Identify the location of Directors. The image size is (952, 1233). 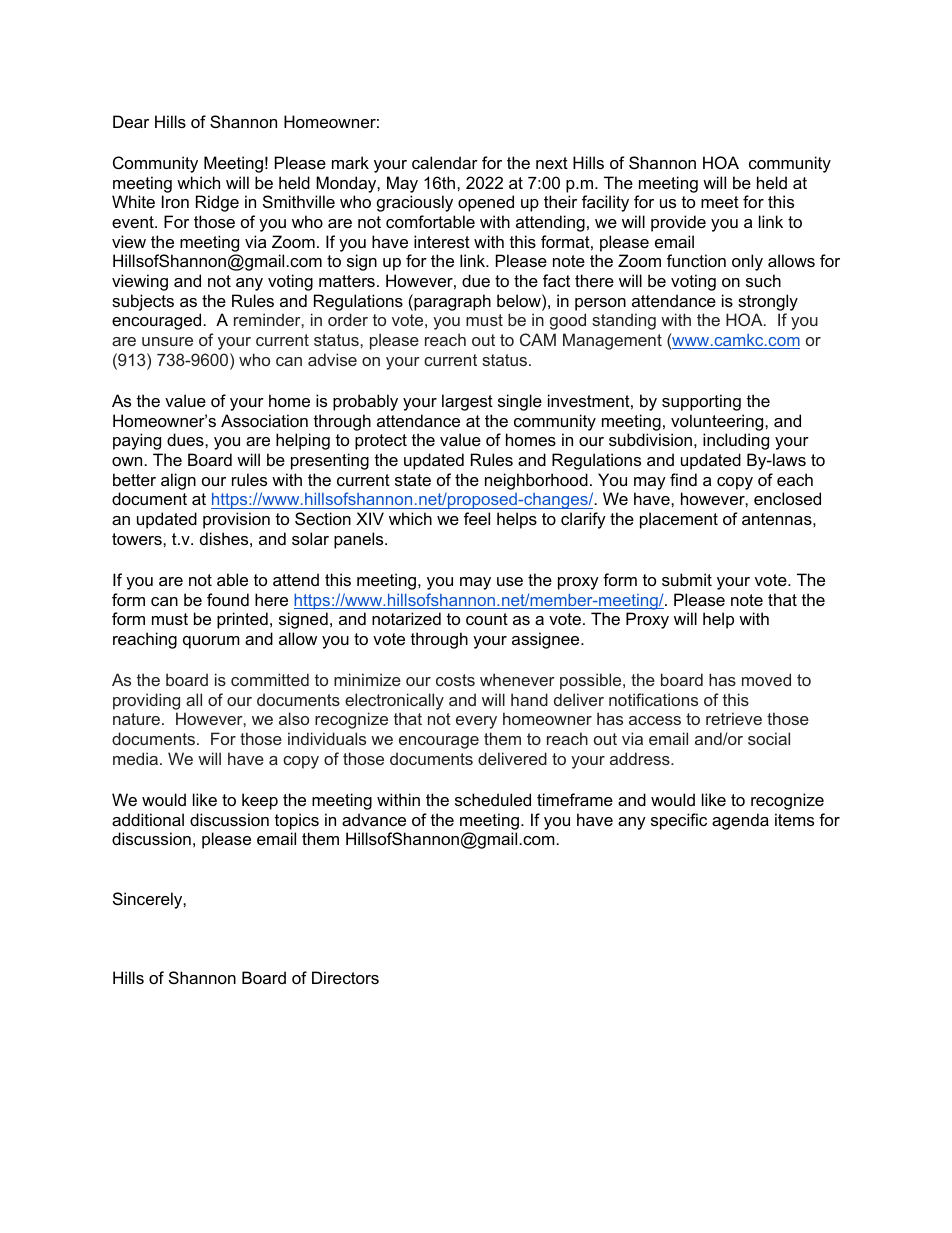
(345, 977).
